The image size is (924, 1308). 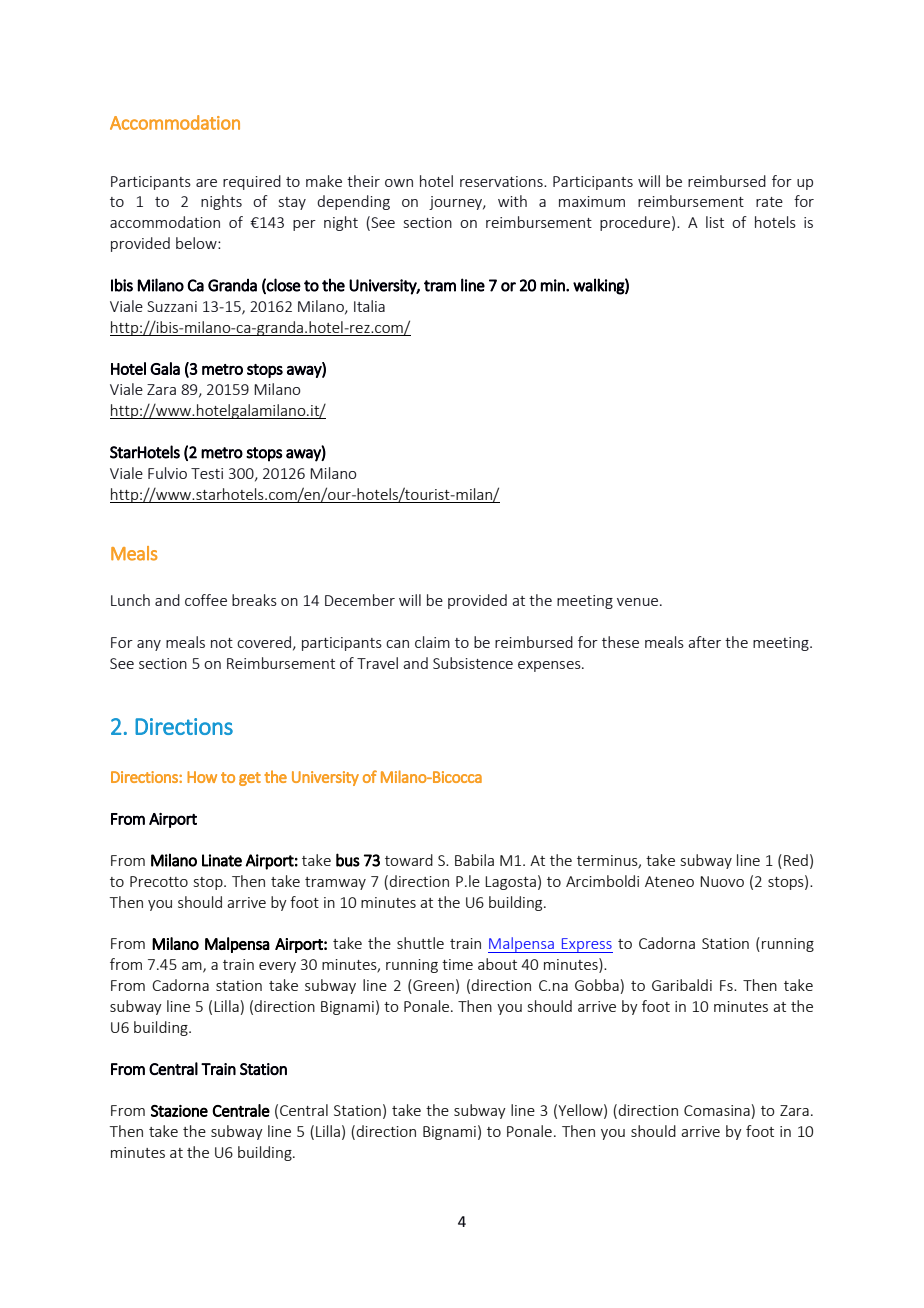 What do you see at coordinates (399, 183) in the image?
I see `own` at bounding box center [399, 183].
